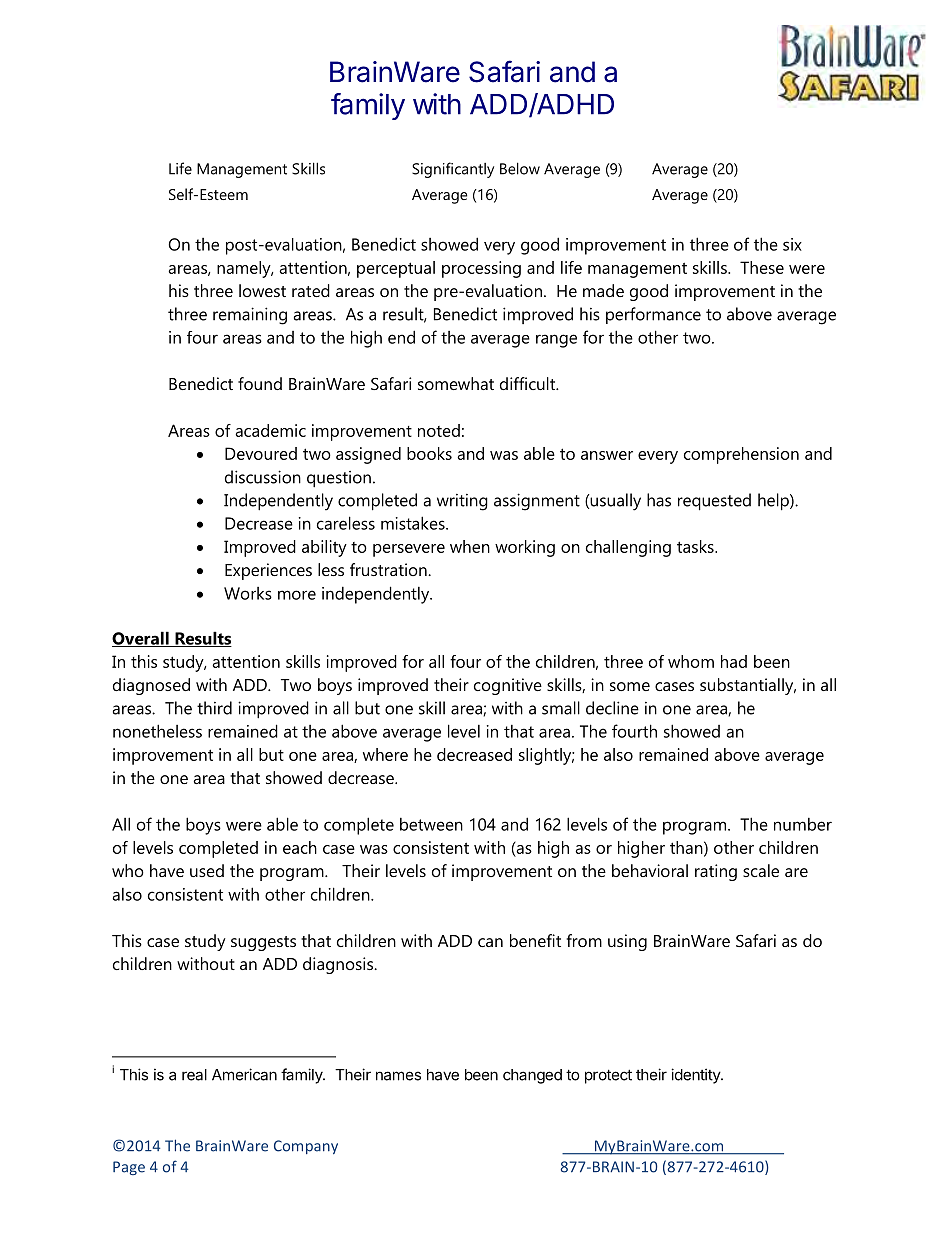 This document has height=1233, width=952. I want to click on had, so click(734, 661).
